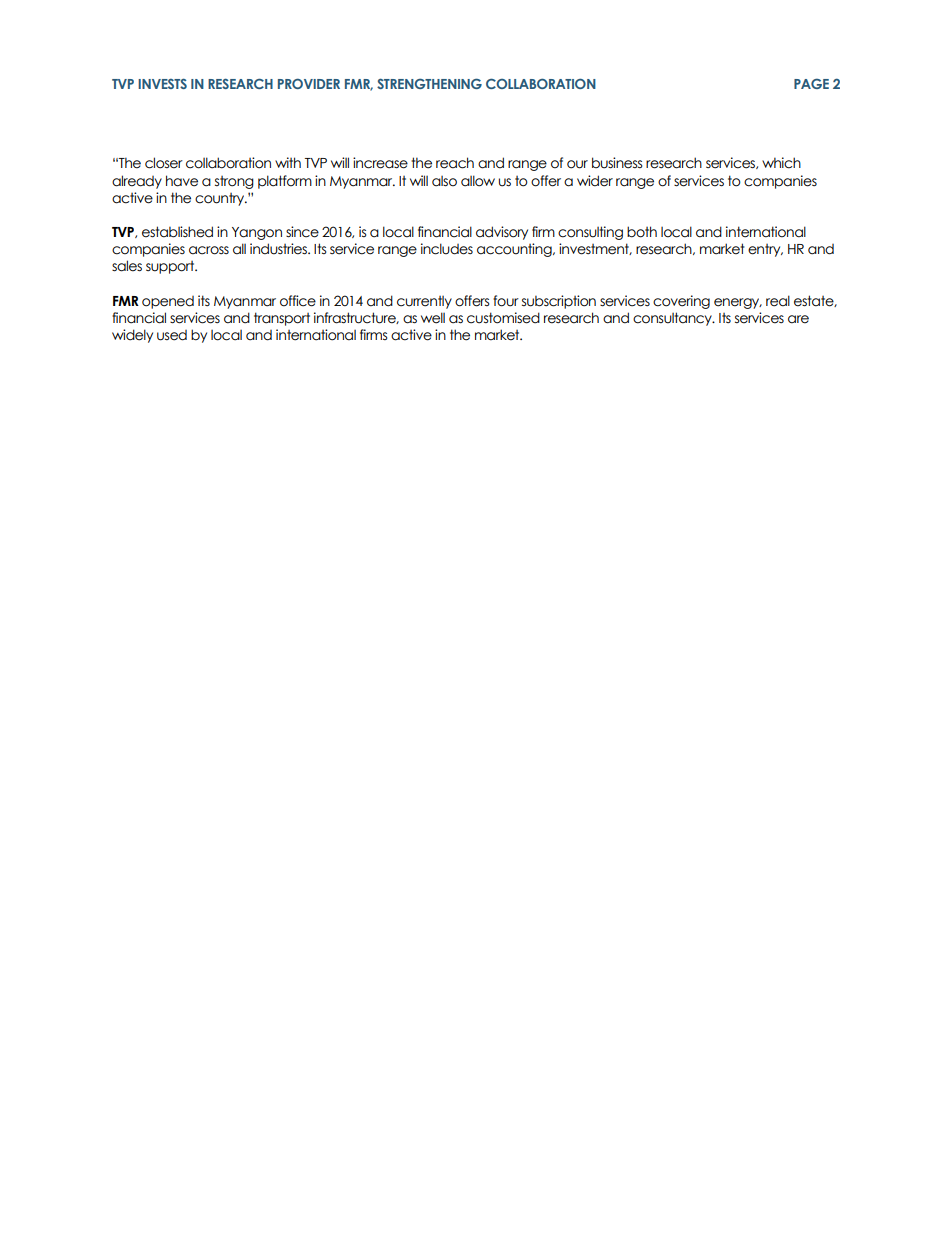  Describe the element at coordinates (781, 163) in the screenshot. I see `which` at that location.
